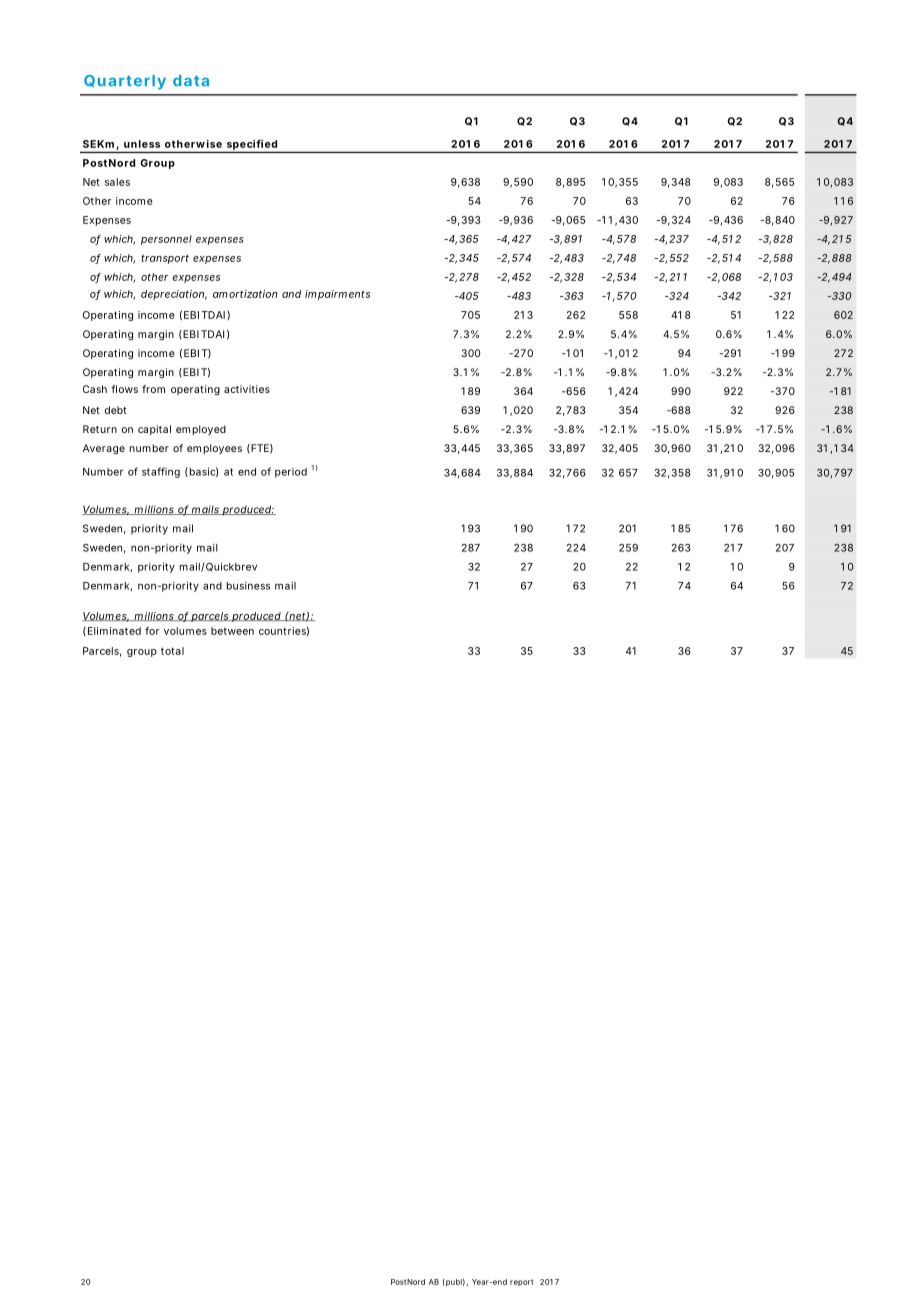  I want to click on staffing, so click(161, 472).
